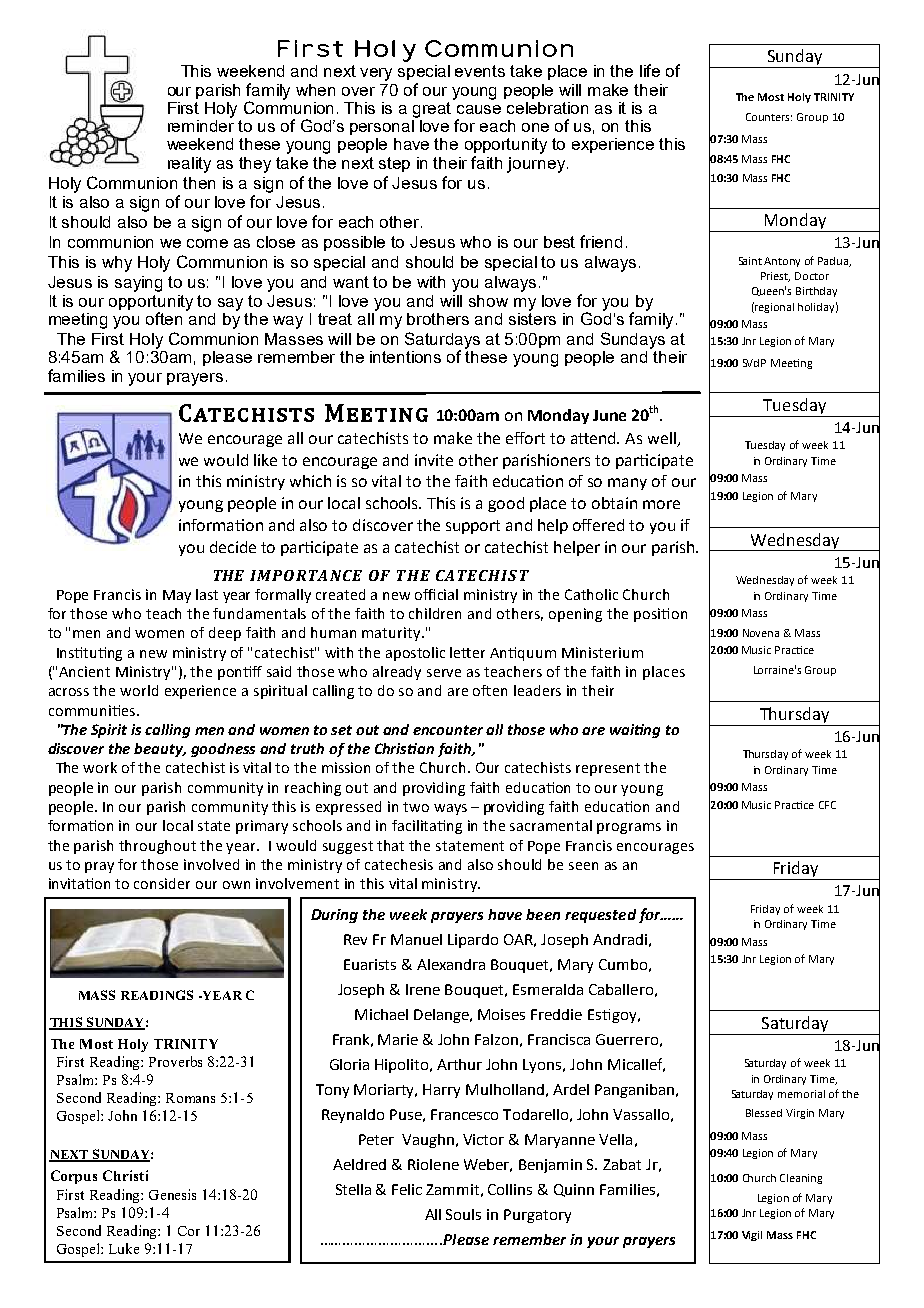  I want to click on Counters, so click(769, 117).
